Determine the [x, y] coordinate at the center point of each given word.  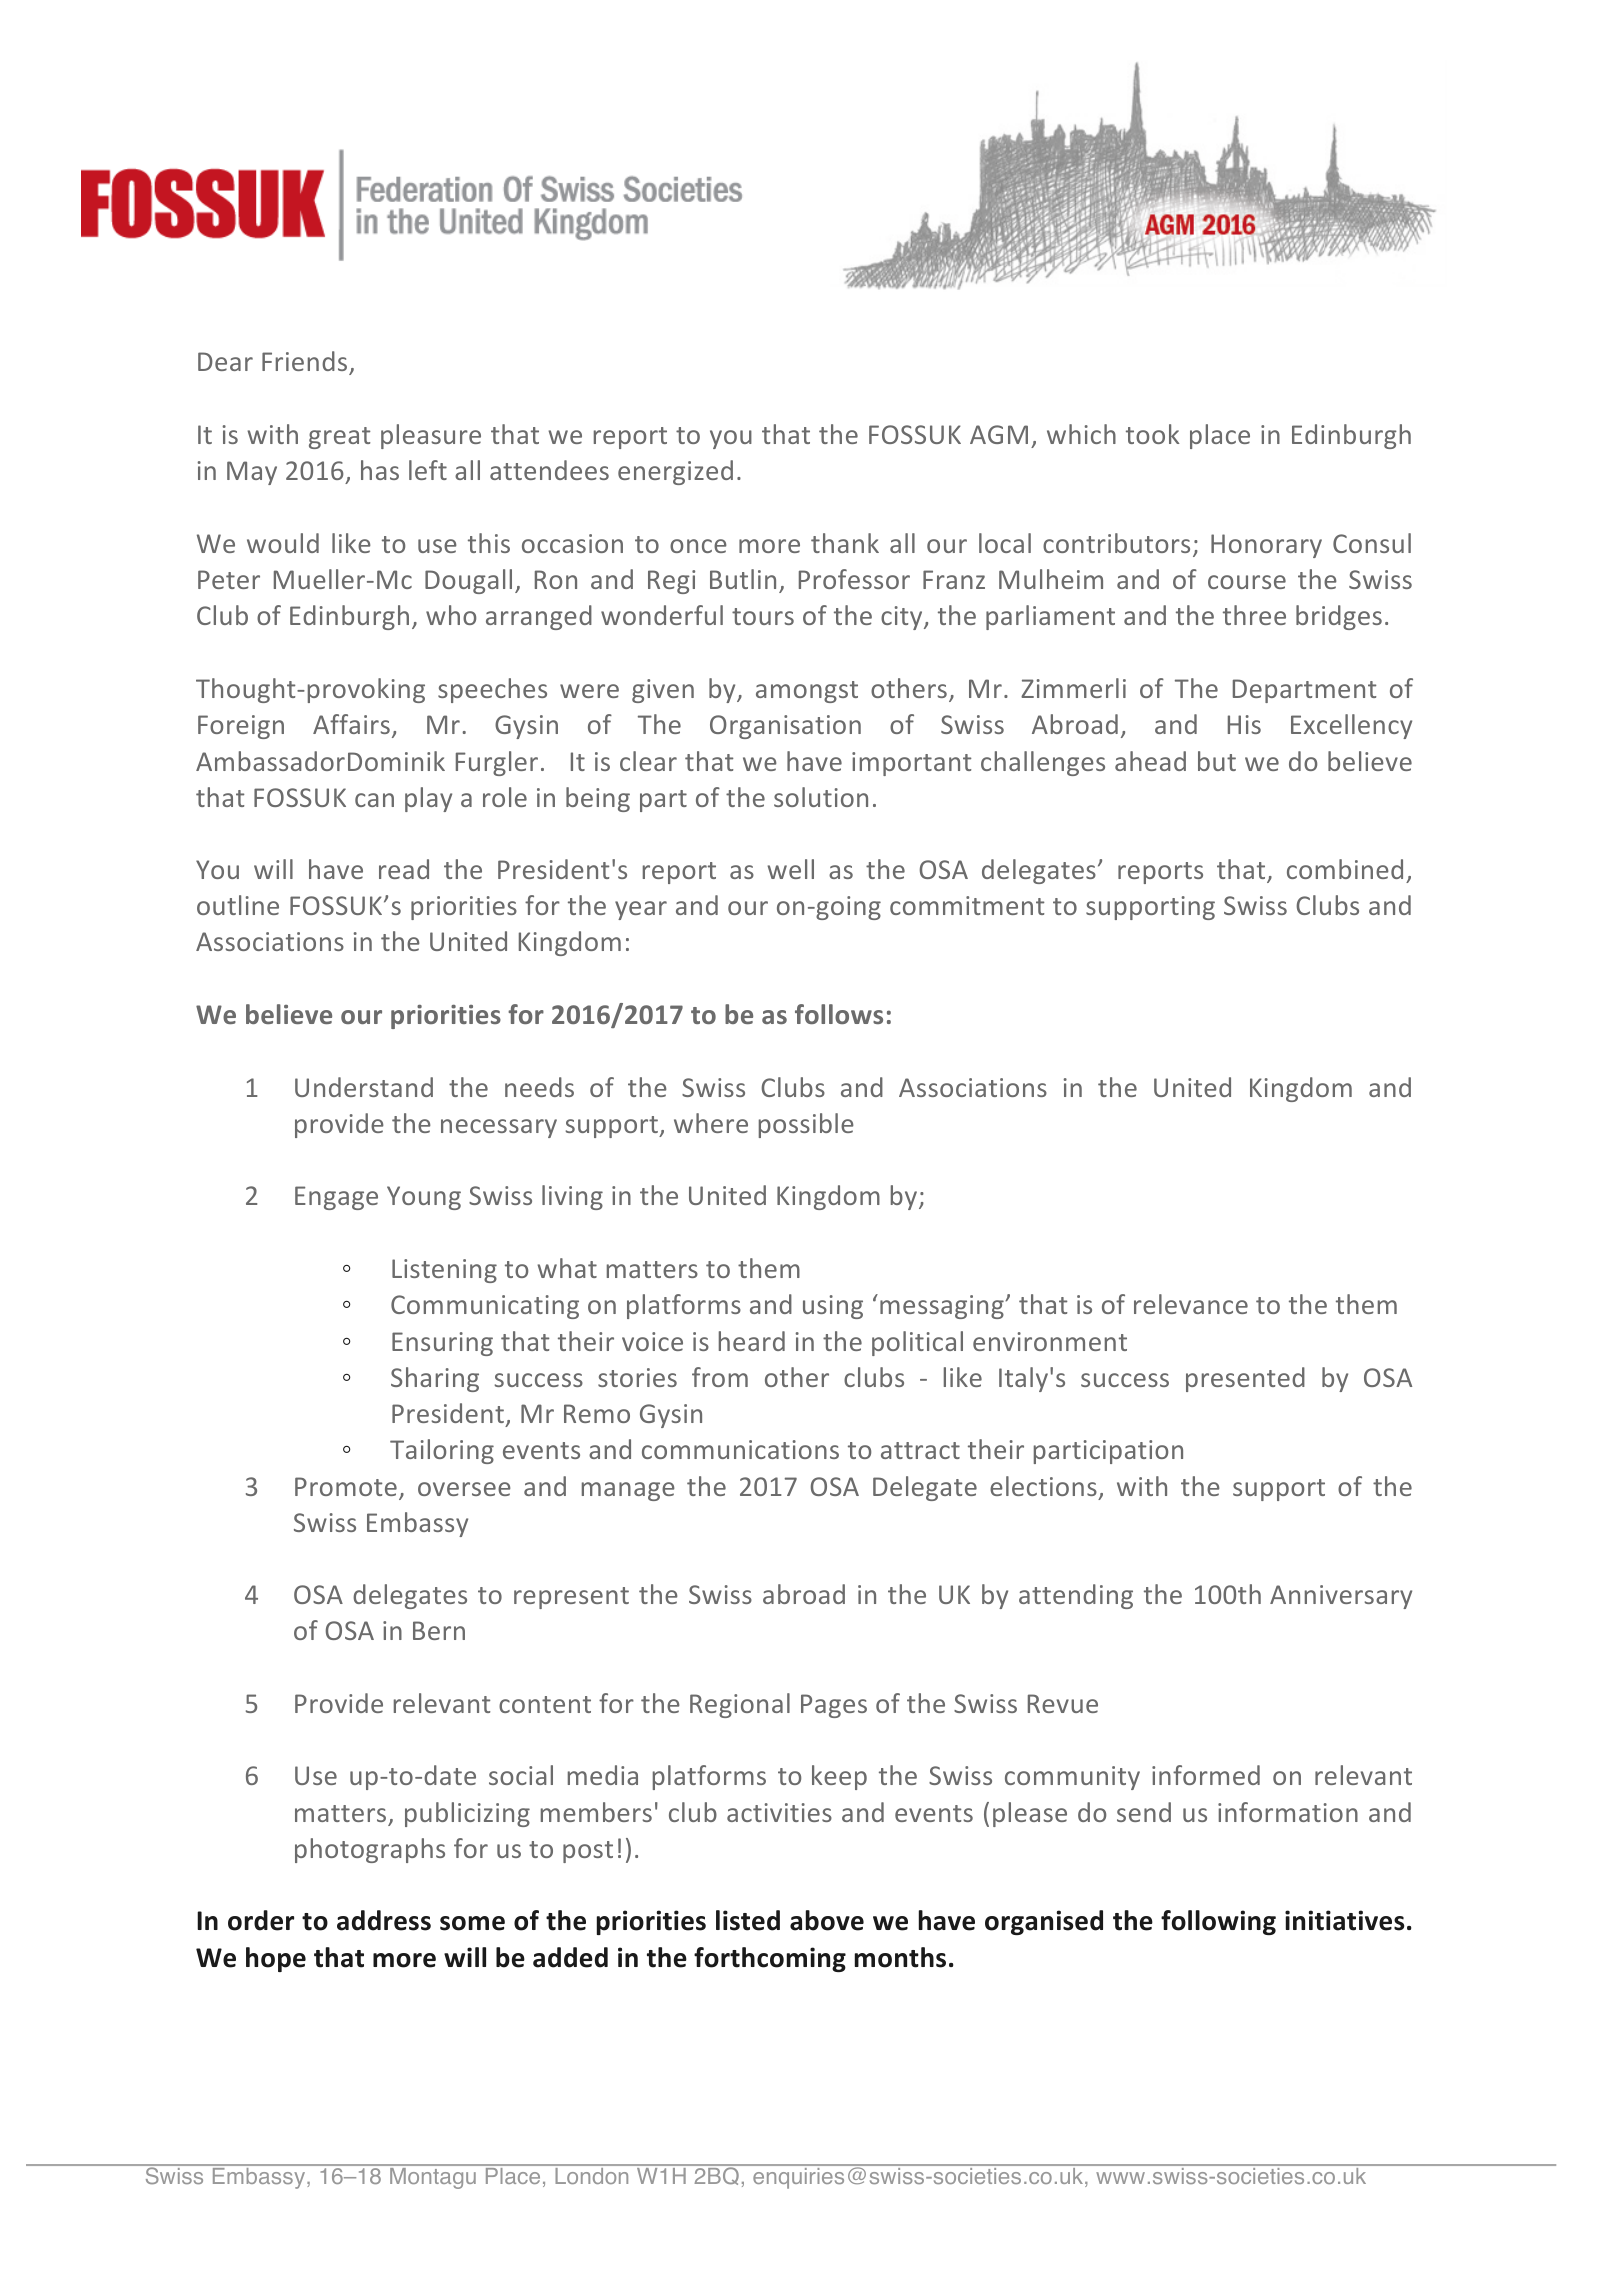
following [1218, 1922]
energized [675, 472]
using [833, 1307]
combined [1345, 869]
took [1152, 434]
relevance [1191, 1304]
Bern [439, 1630]
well [790, 869]
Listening [444, 1271]
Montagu [433, 2178]
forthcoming [770, 1959]
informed [1206, 1775]
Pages [834, 1706]
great [339, 438]
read [404, 869]
